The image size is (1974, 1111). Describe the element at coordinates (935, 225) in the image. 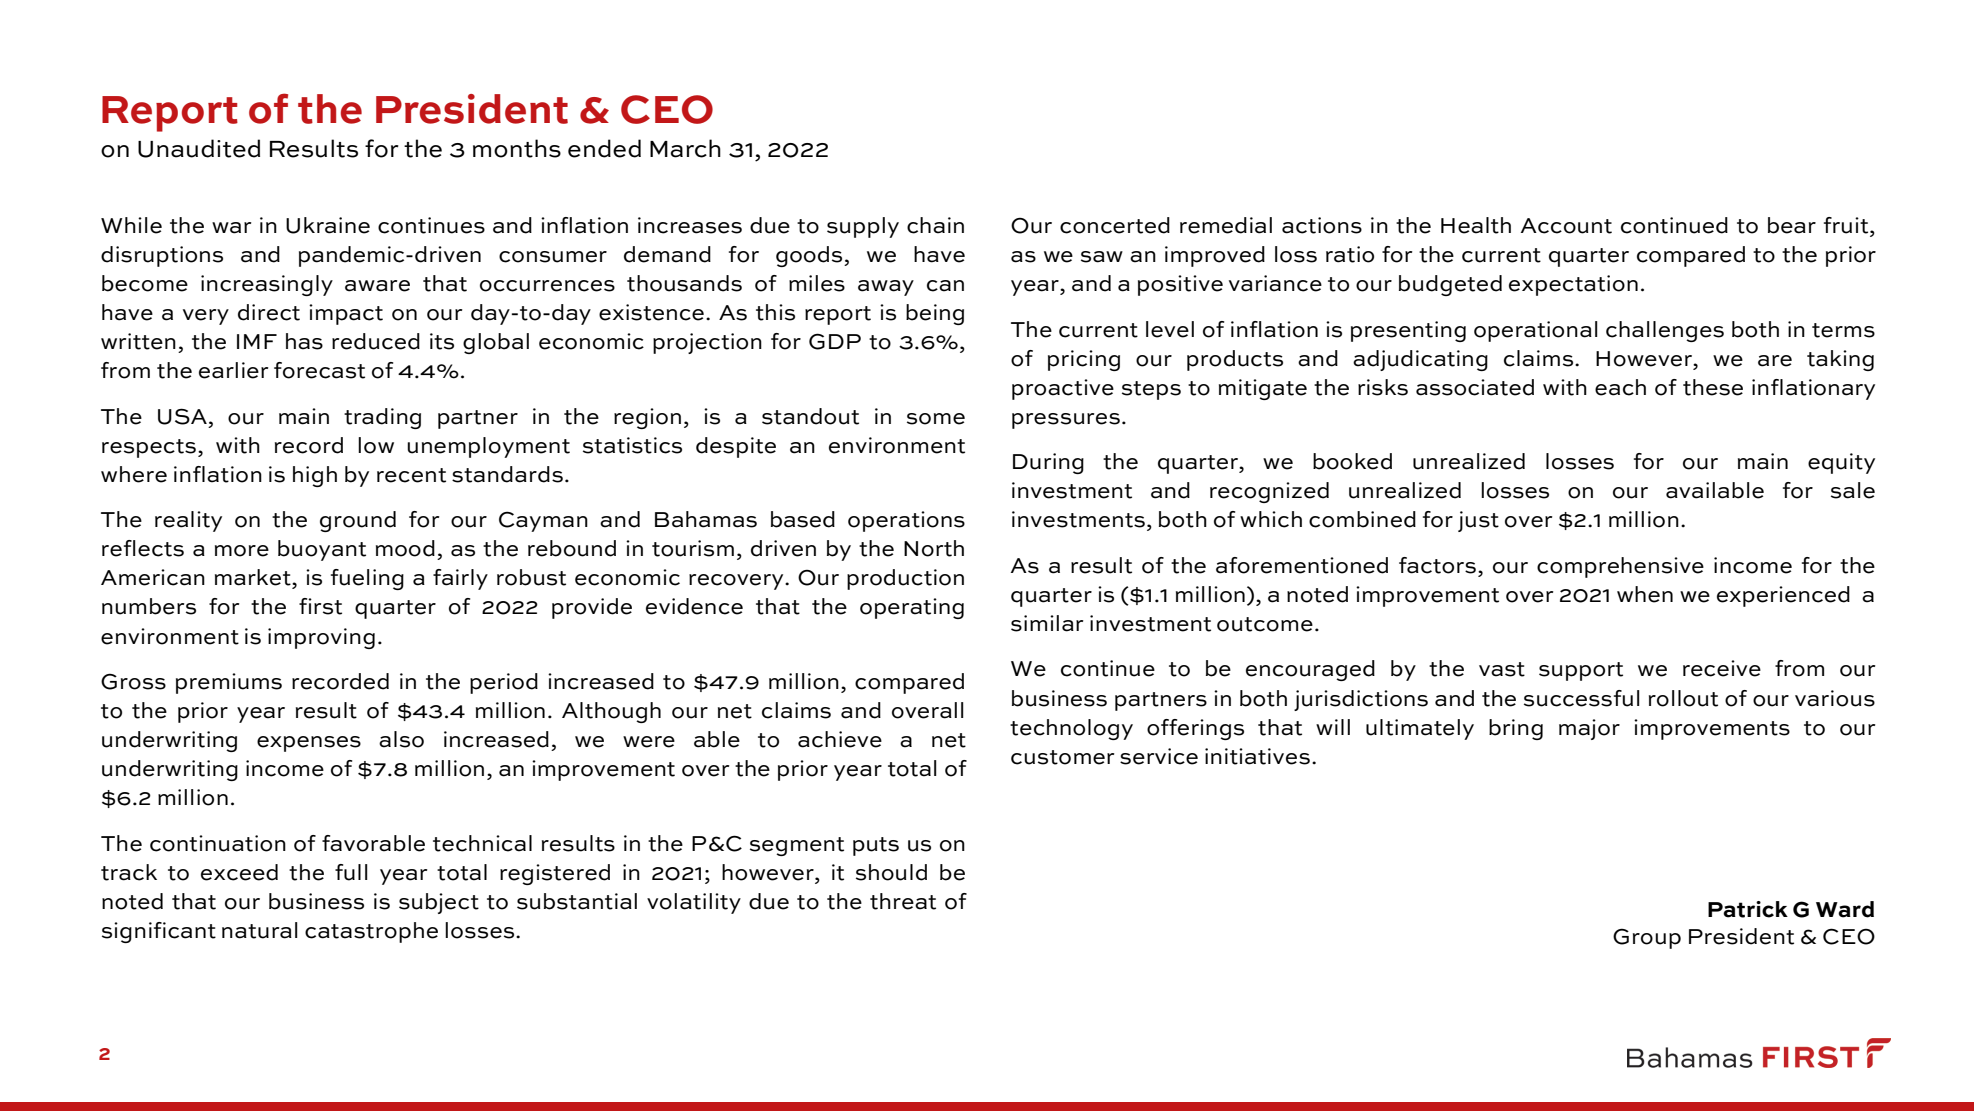

I see `chain` at that location.
